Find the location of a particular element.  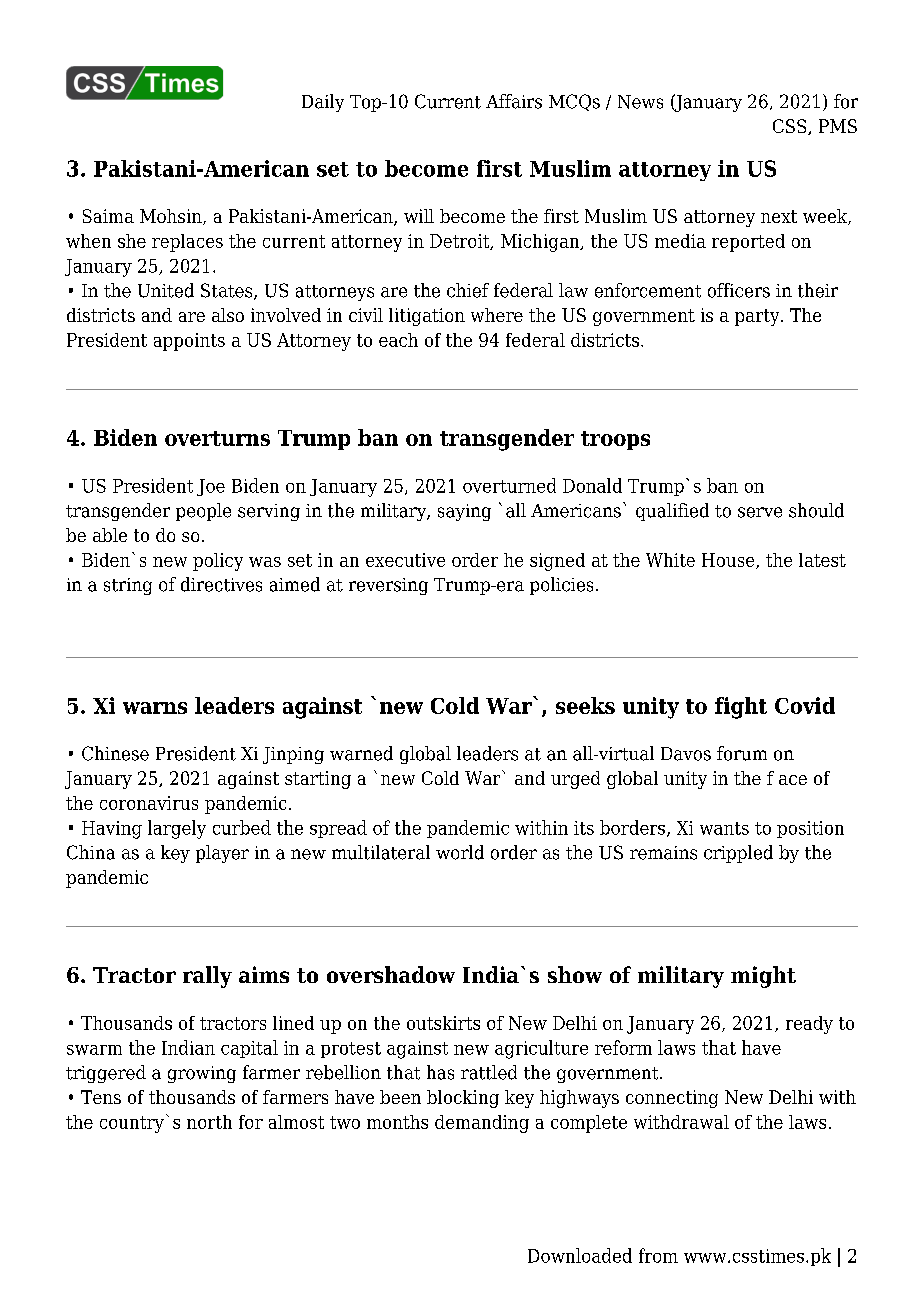

each is located at coordinates (398, 340).
